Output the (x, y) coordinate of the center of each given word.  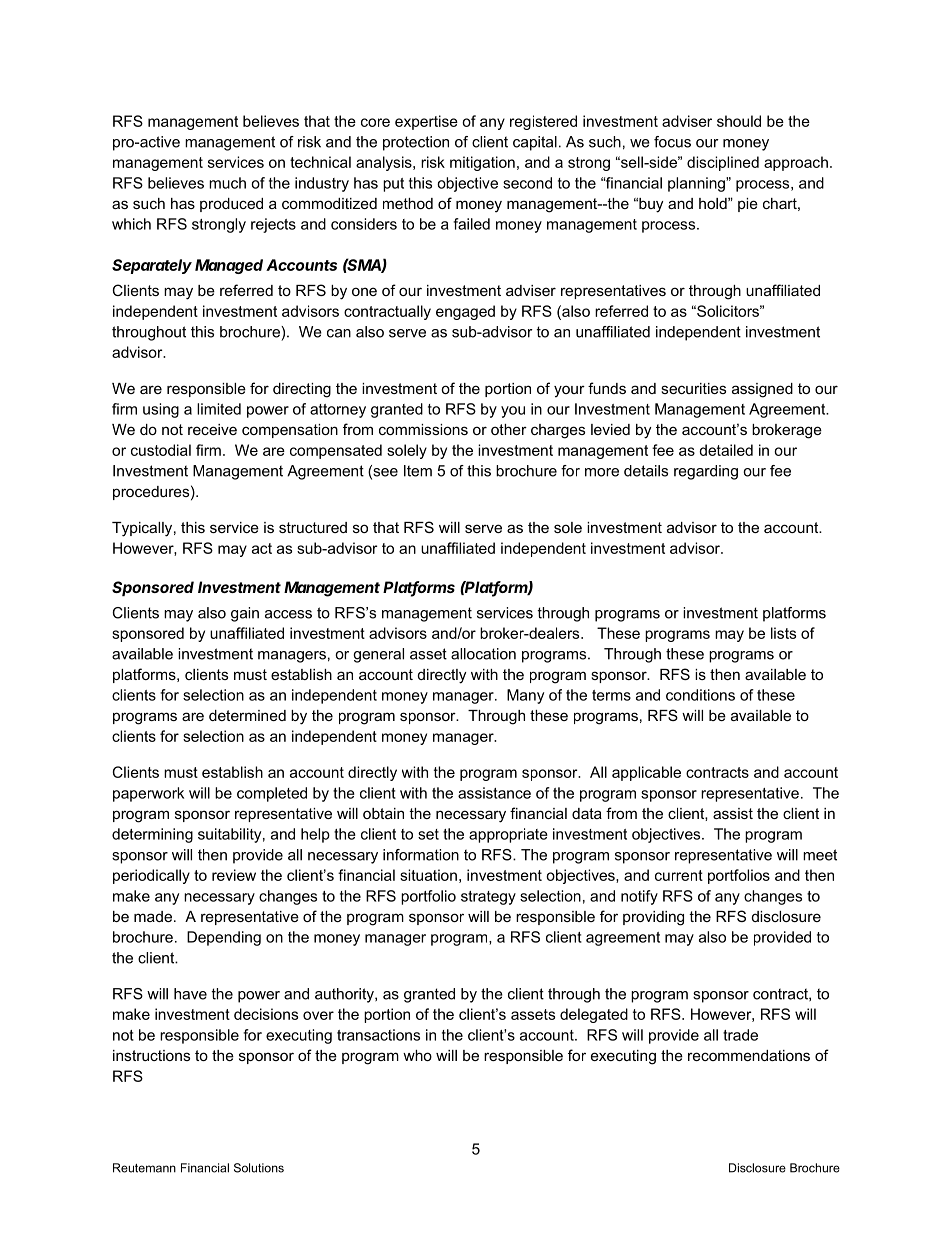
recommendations (749, 1055)
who (417, 1055)
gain (245, 614)
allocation (483, 654)
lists (783, 633)
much (227, 183)
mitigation (482, 163)
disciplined (723, 163)
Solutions (259, 1168)
